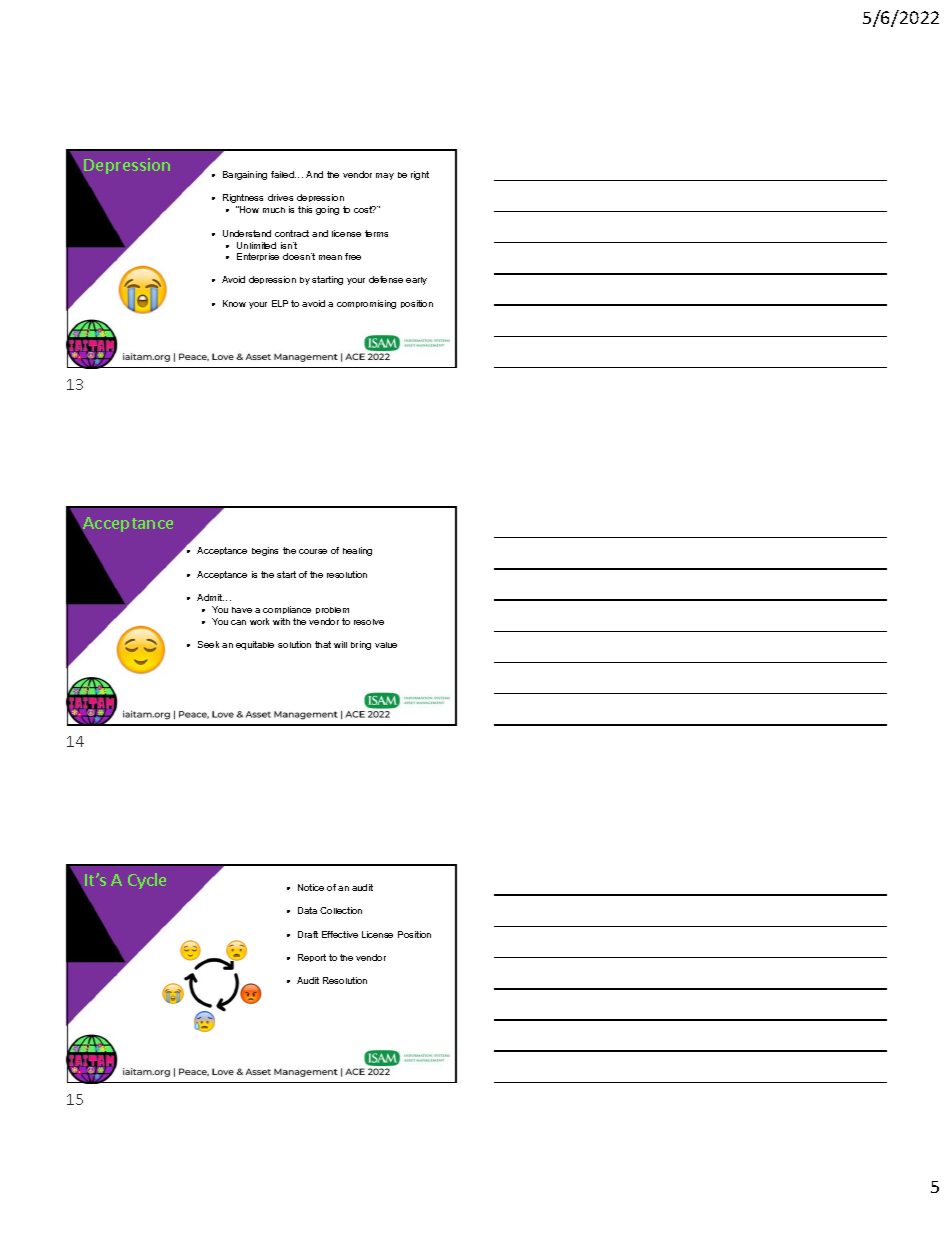 The width and height of the image is (952, 1233). What do you see at coordinates (357, 551) in the image?
I see `healing` at bounding box center [357, 551].
